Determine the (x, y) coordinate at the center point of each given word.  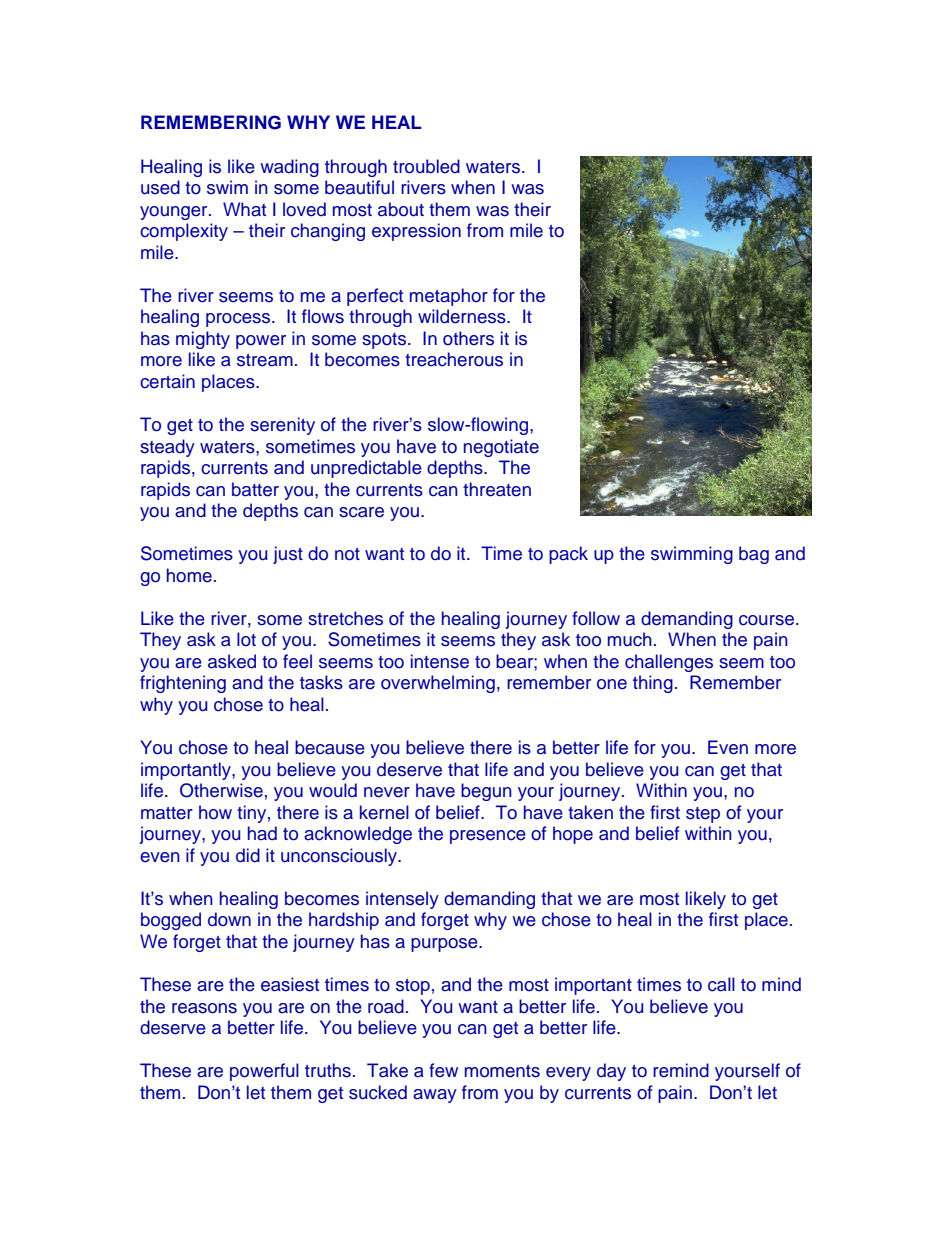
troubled (426, 166)
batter (255, 489)
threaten (497, 489)
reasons (204, 1008)
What (244, 209)
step (703, 815)
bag (754, 555)
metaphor (449, 297)
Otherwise (221, 790)
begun (486, 792)
